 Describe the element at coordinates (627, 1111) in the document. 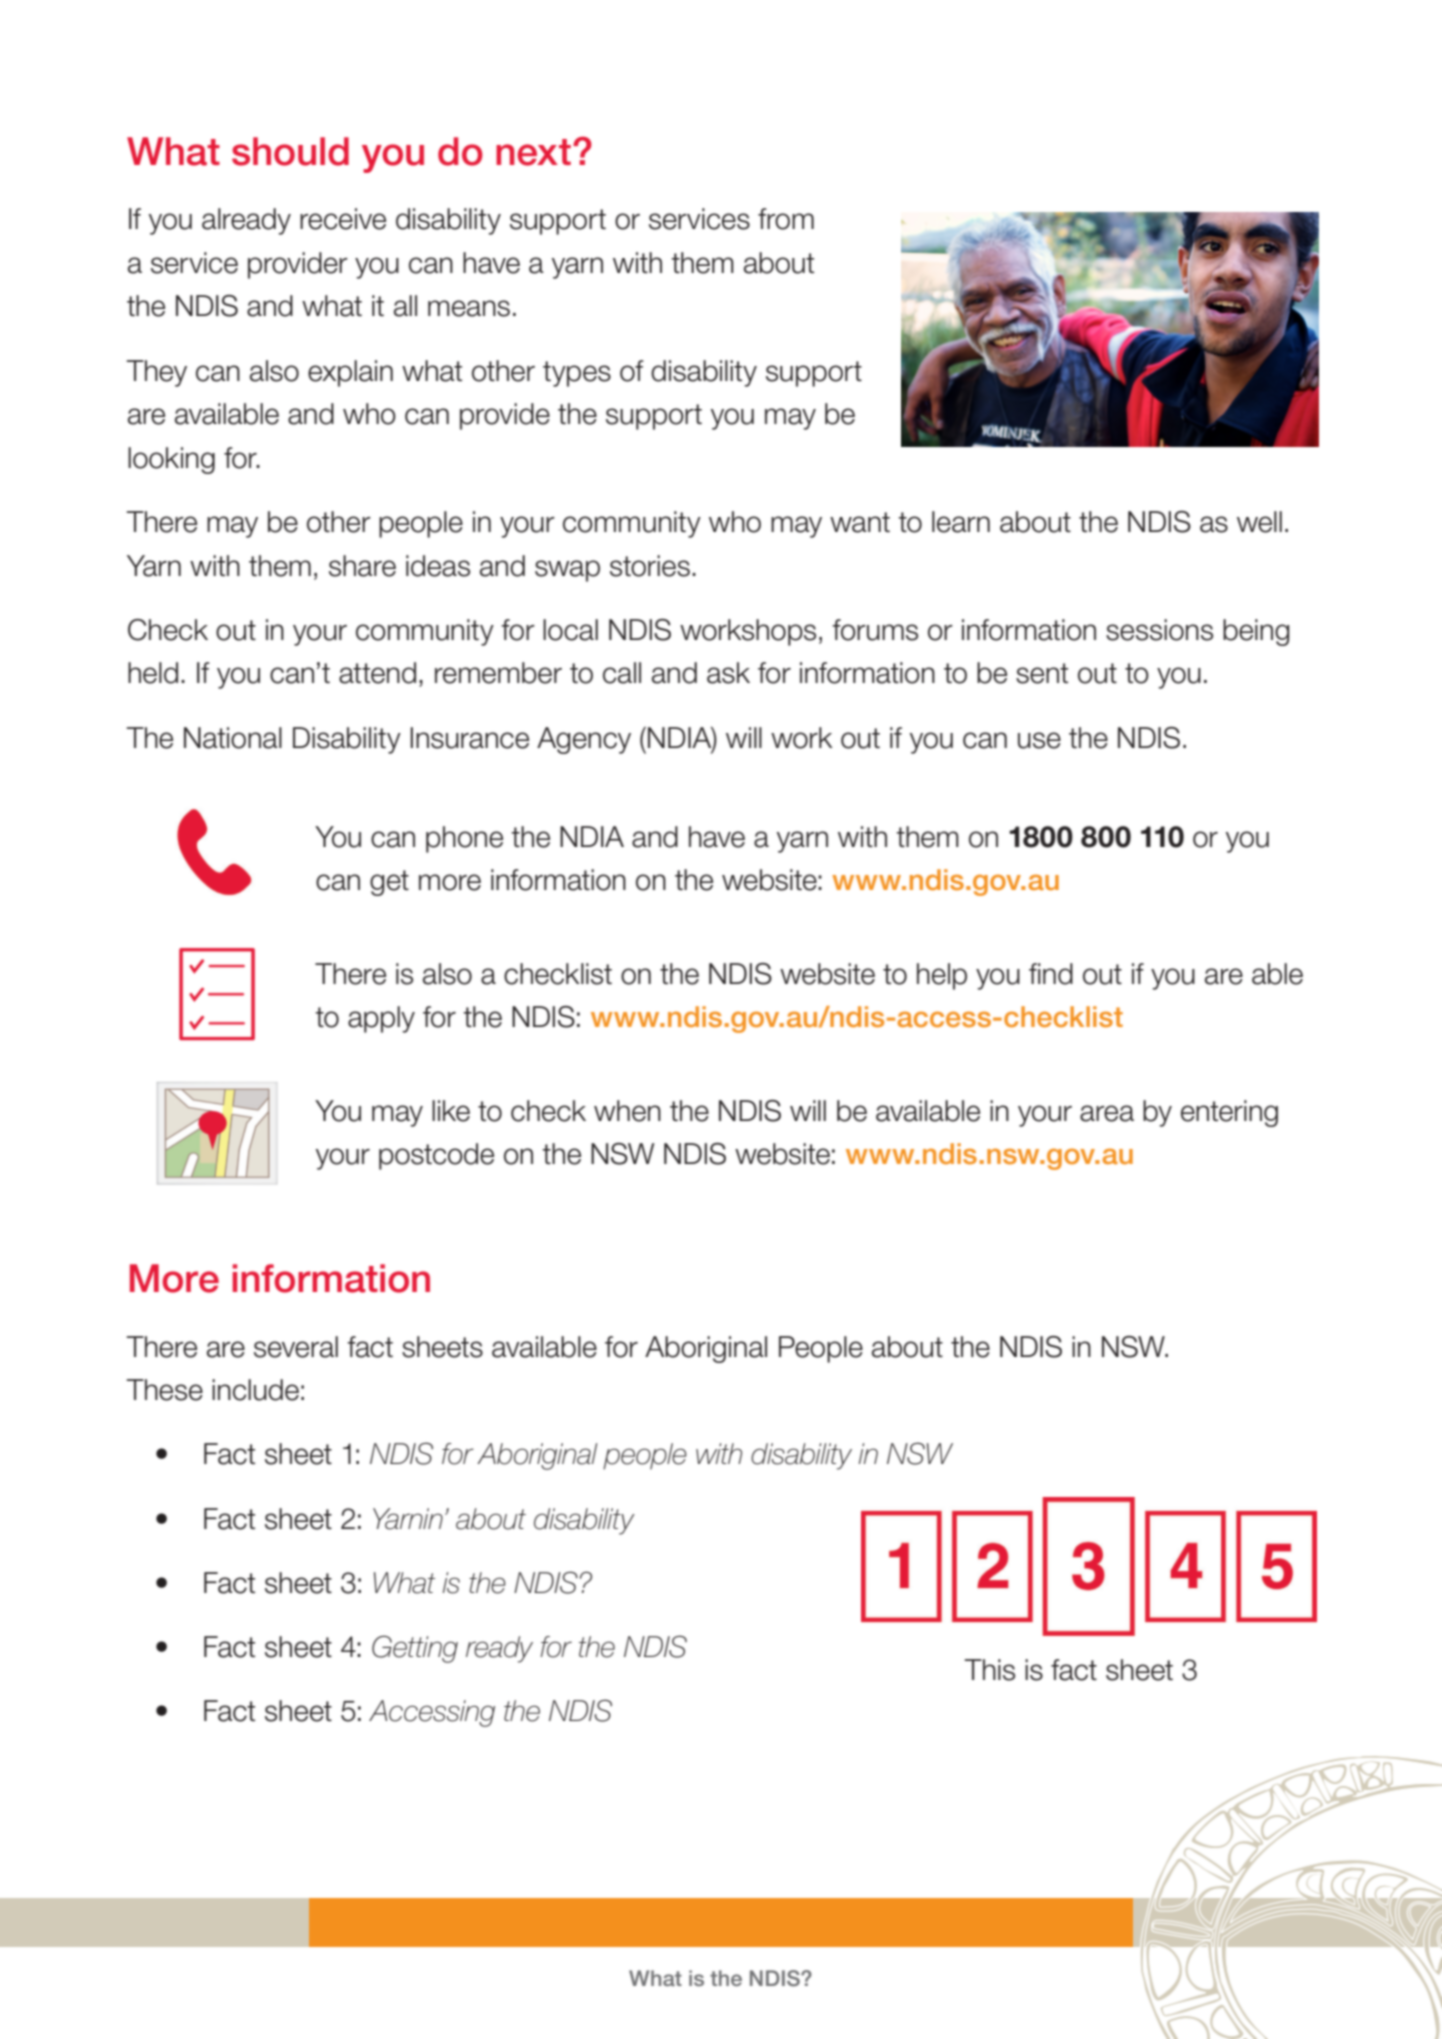

I see `when` at that location.
